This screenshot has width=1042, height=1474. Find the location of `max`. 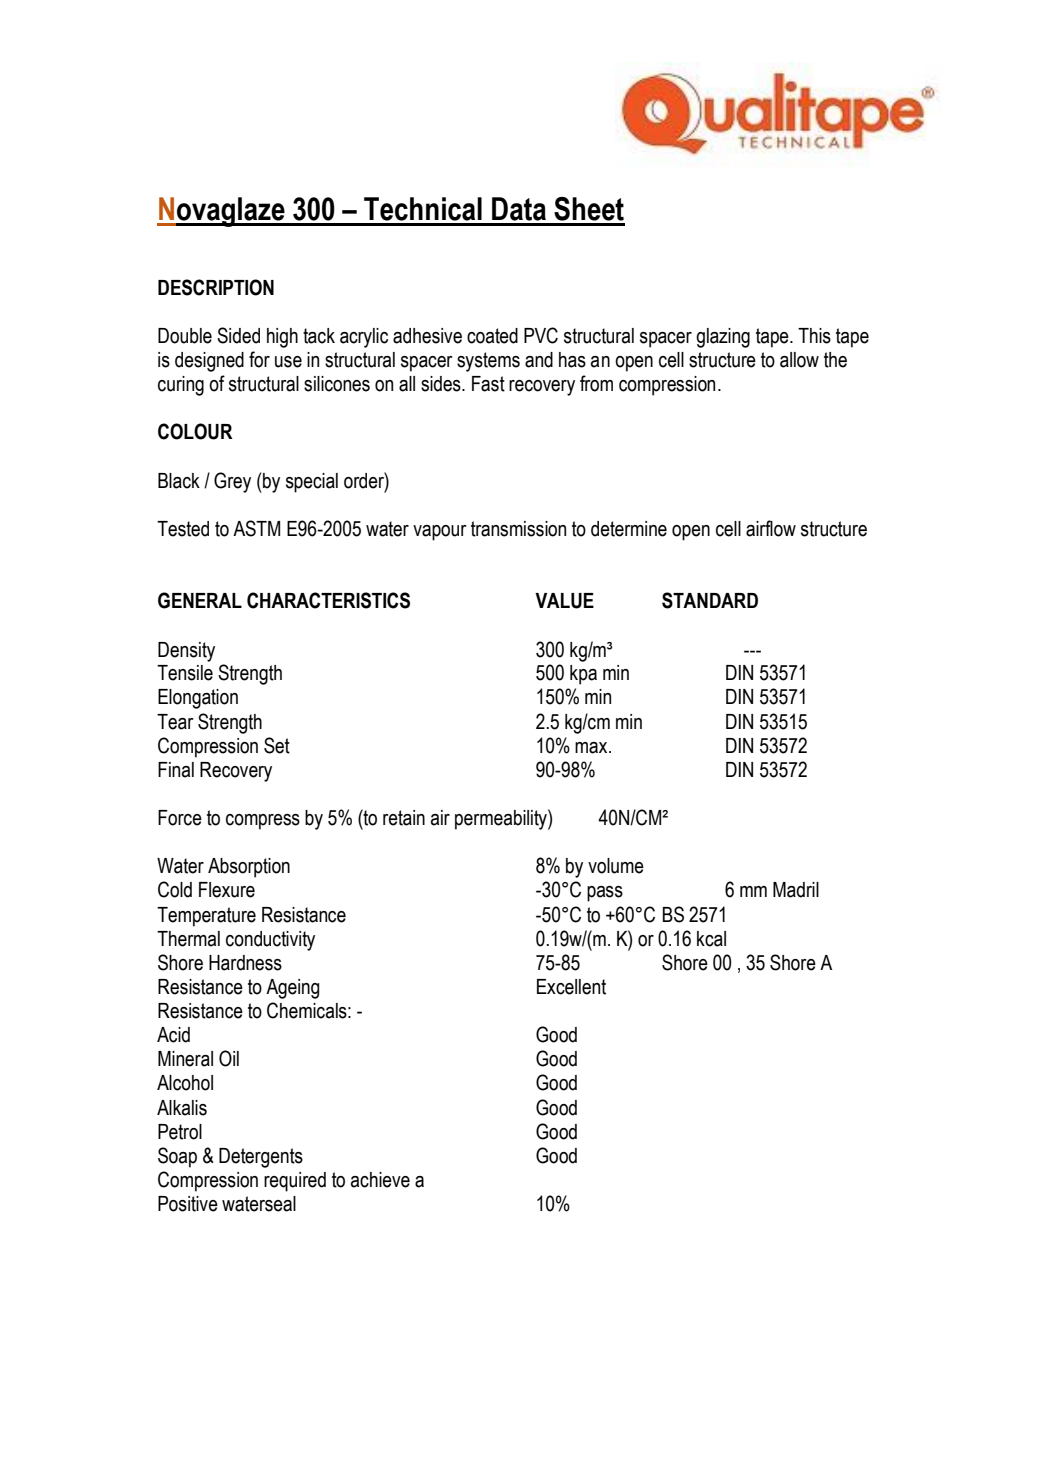

max is located at coordinates (592, 748).
